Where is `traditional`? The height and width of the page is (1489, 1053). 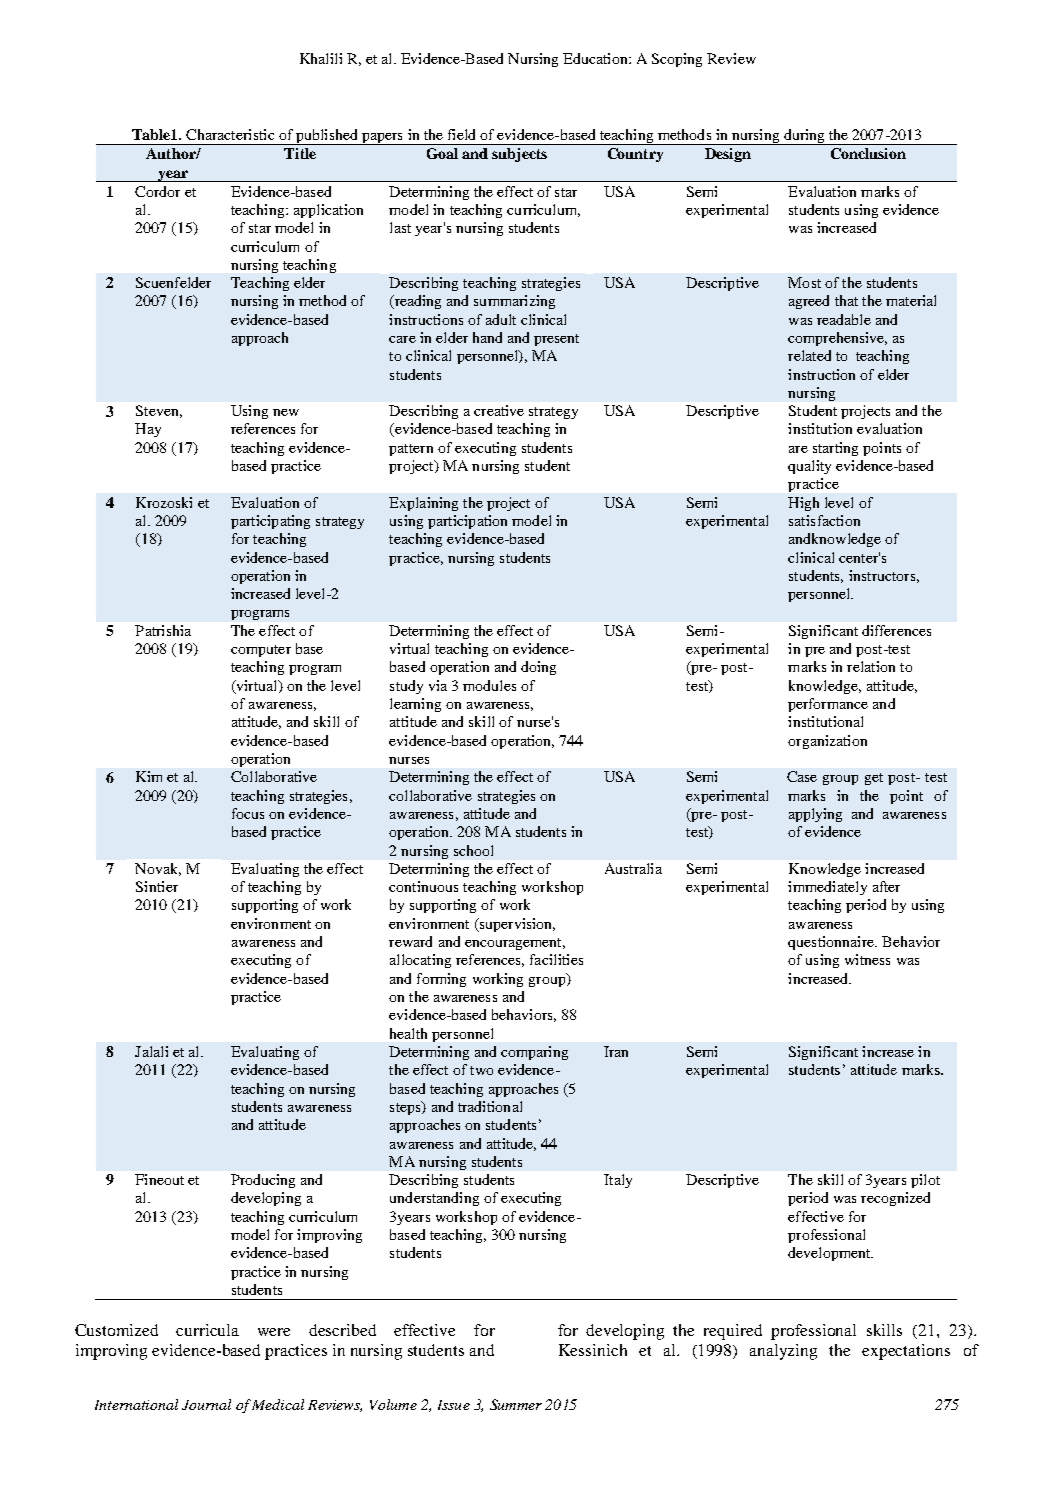
traditional is located at coordinates (490, 1106).
